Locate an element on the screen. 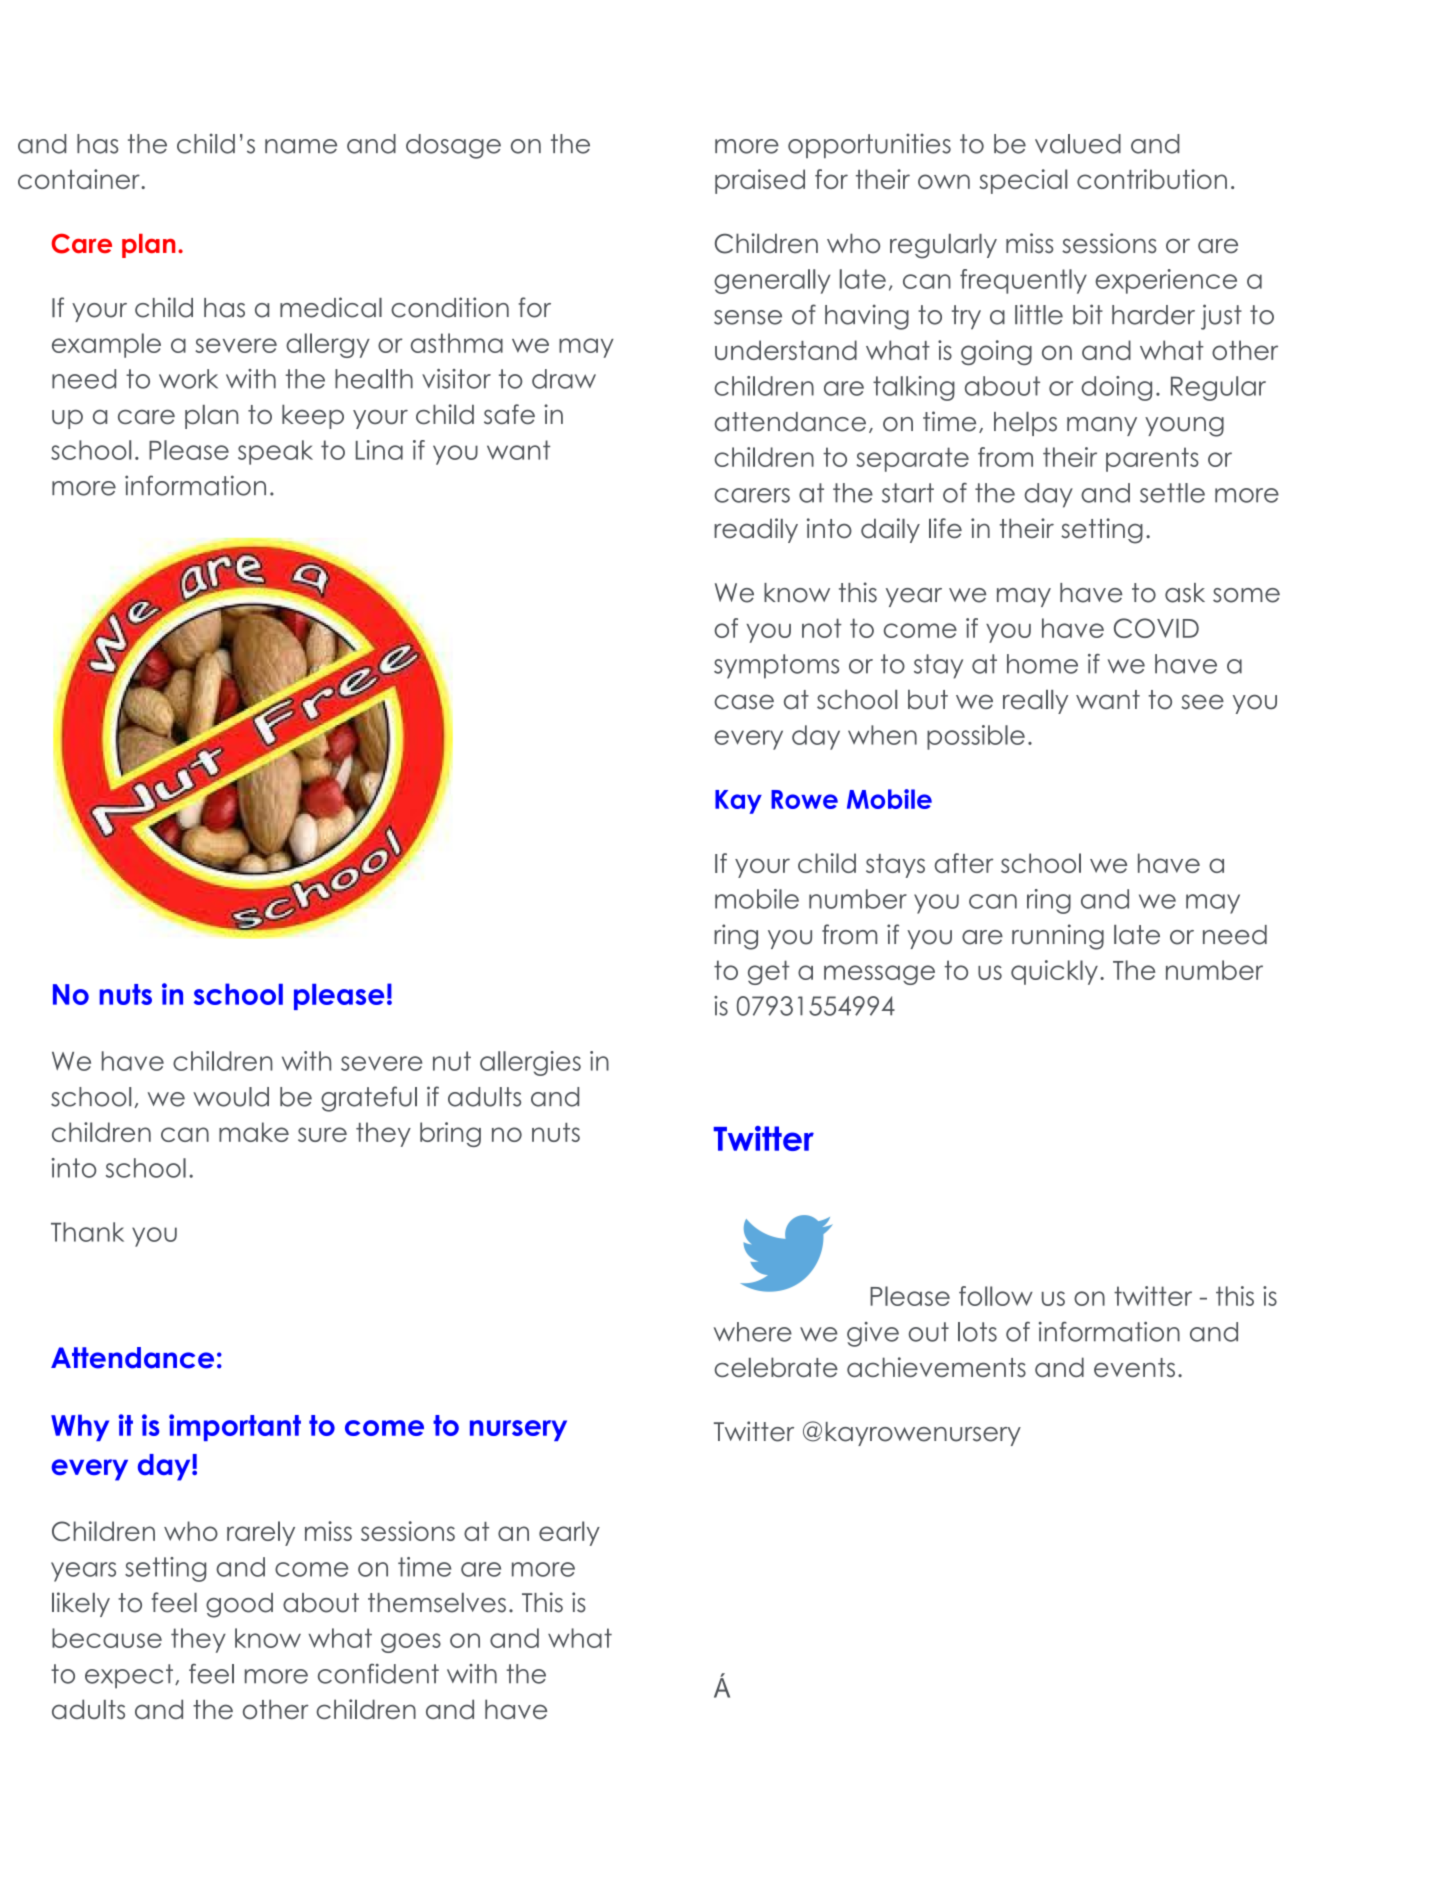 This screenshot has height=1881, width=1454. contribution is located at coordinates (1152, 179).
